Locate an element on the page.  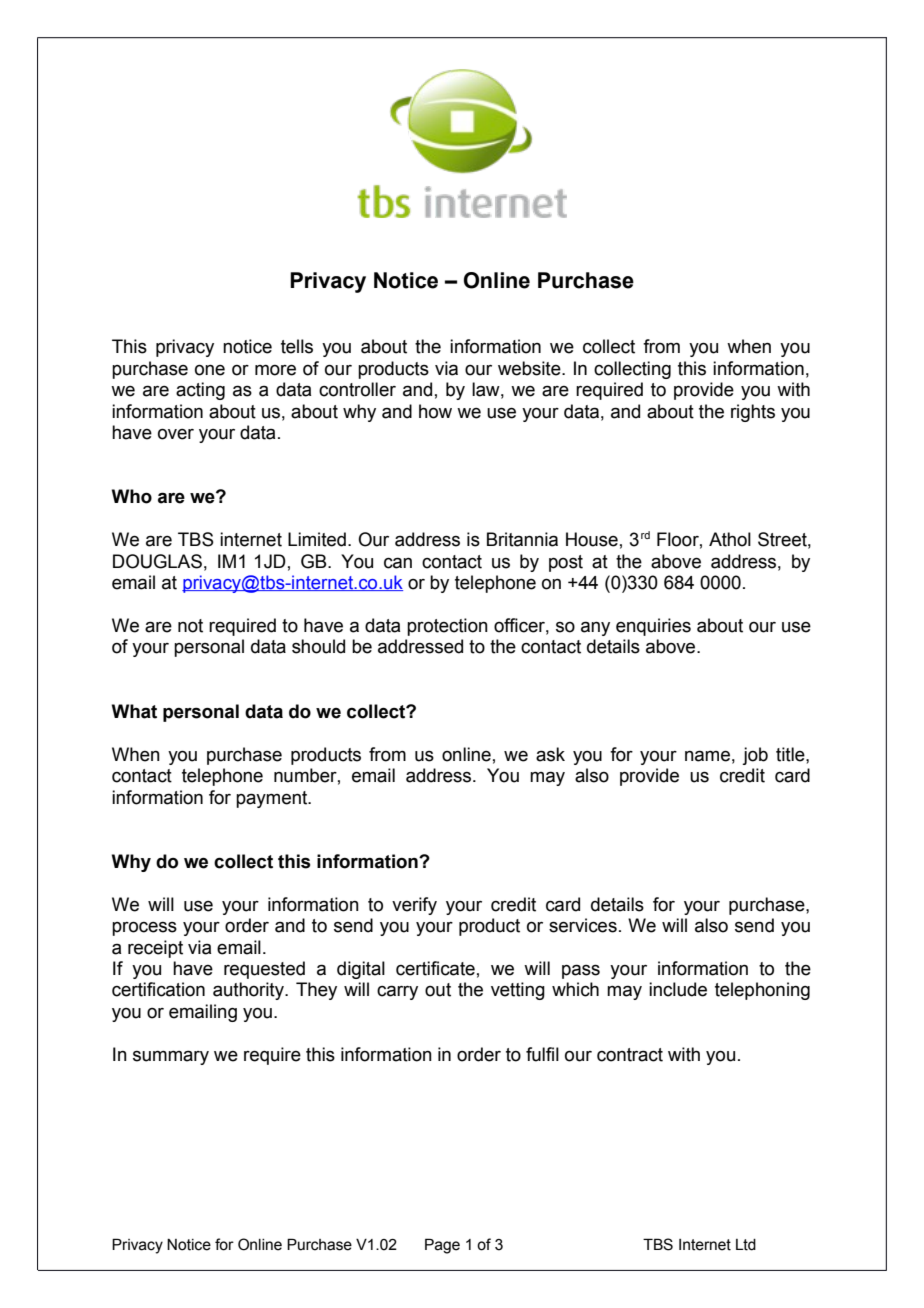
fulfil is located at coordinates (542, 1054).
